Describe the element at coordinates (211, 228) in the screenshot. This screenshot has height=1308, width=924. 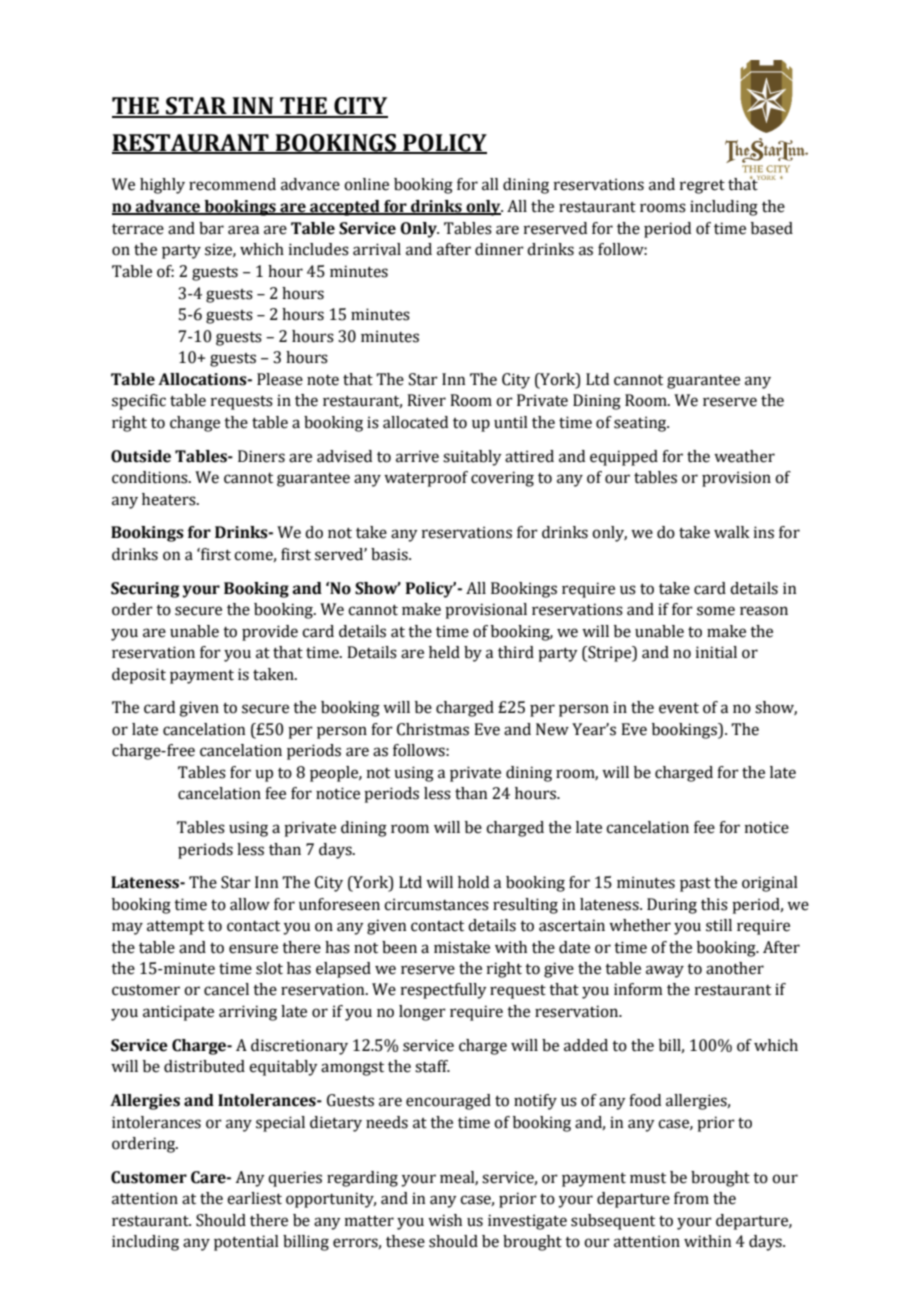
I see `bar` at that location.
